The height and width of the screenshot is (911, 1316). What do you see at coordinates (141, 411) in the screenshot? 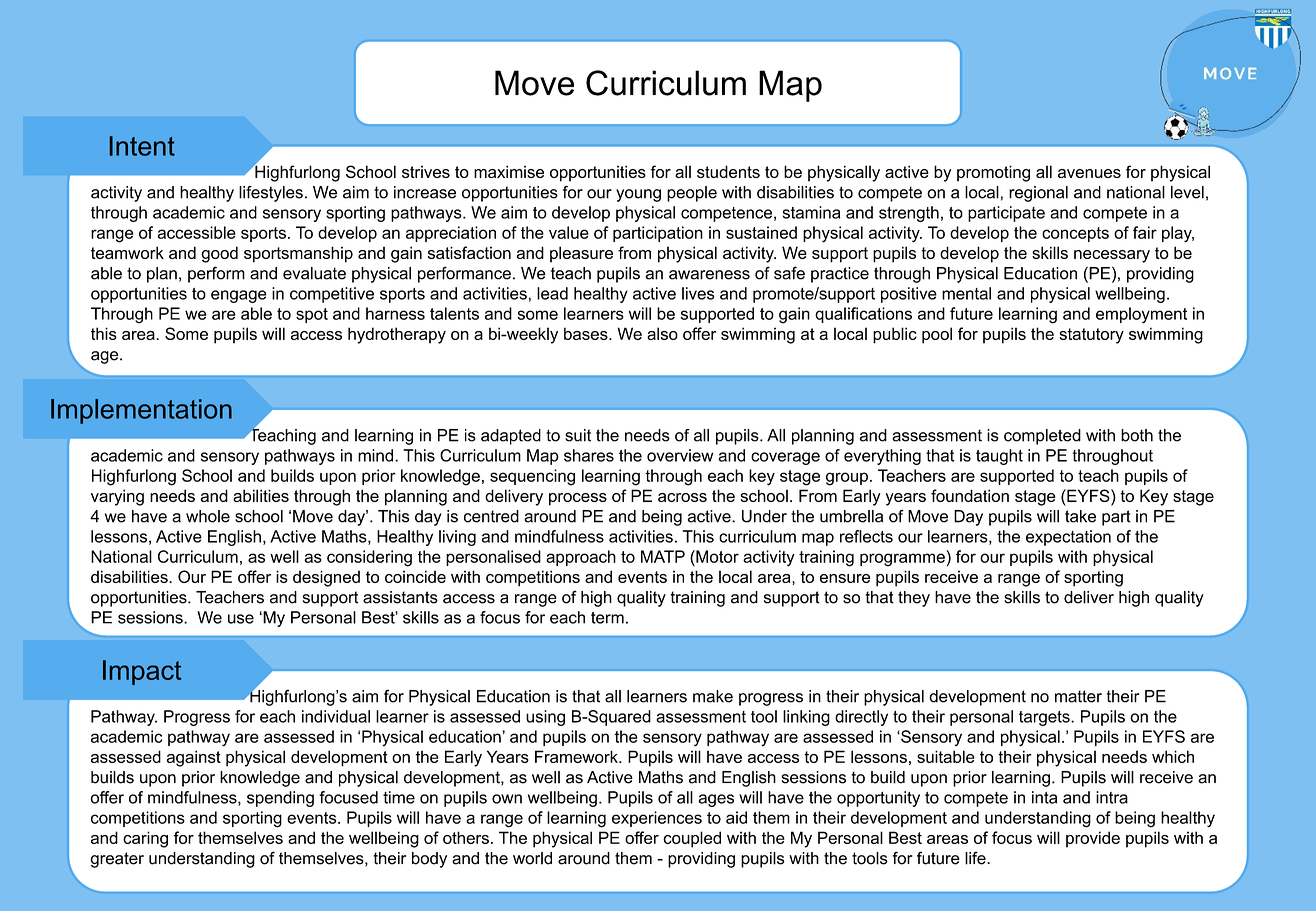
I see `Implementation` at bounding box center [141, 411].
